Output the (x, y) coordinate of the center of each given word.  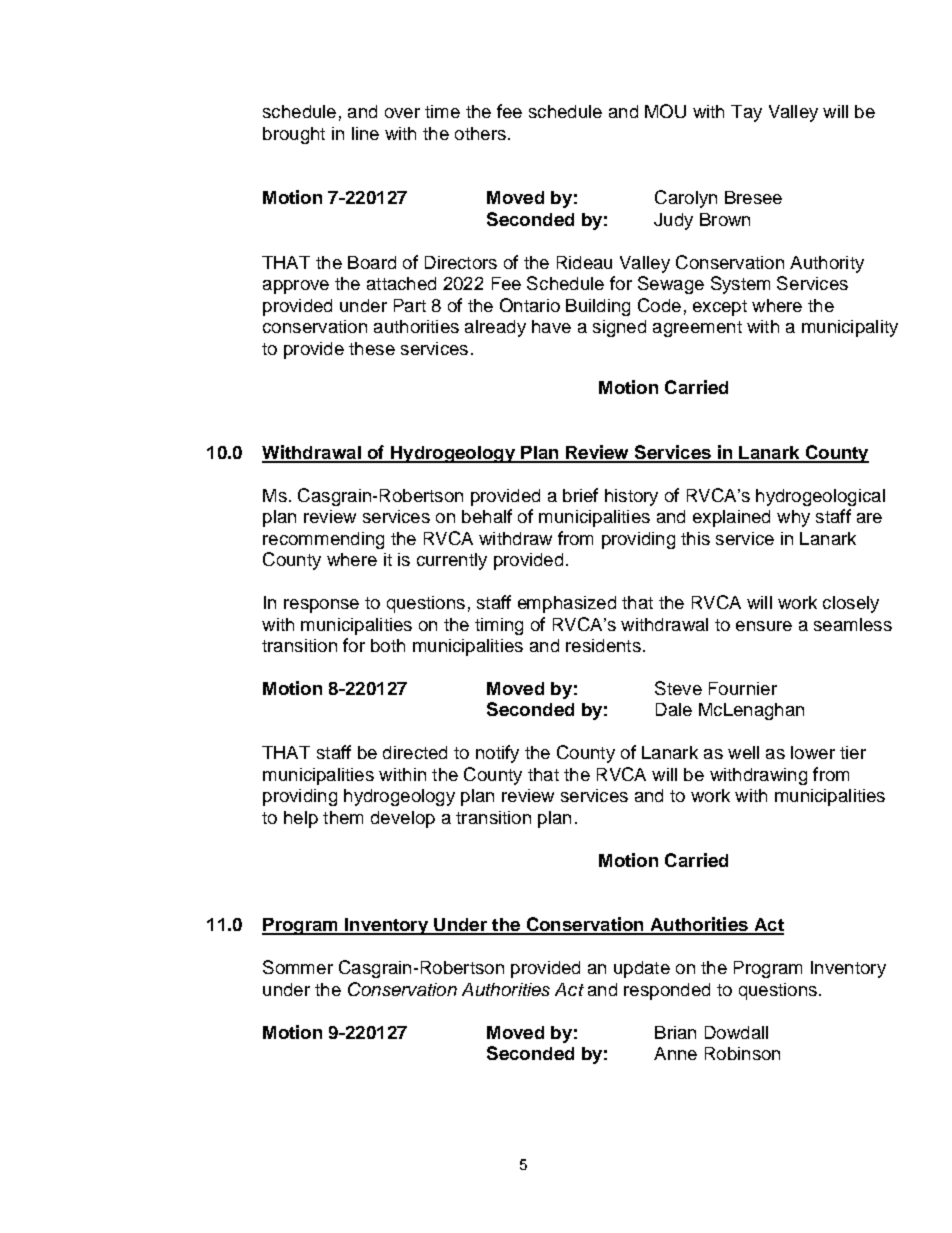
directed (415, 752)
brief (580, 495)
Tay (746, 113)
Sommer (298, 967)
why (793, 518)
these (372, 348)
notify (497, 754)
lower (813, 752)
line (365, 133)
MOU (665, 111)
